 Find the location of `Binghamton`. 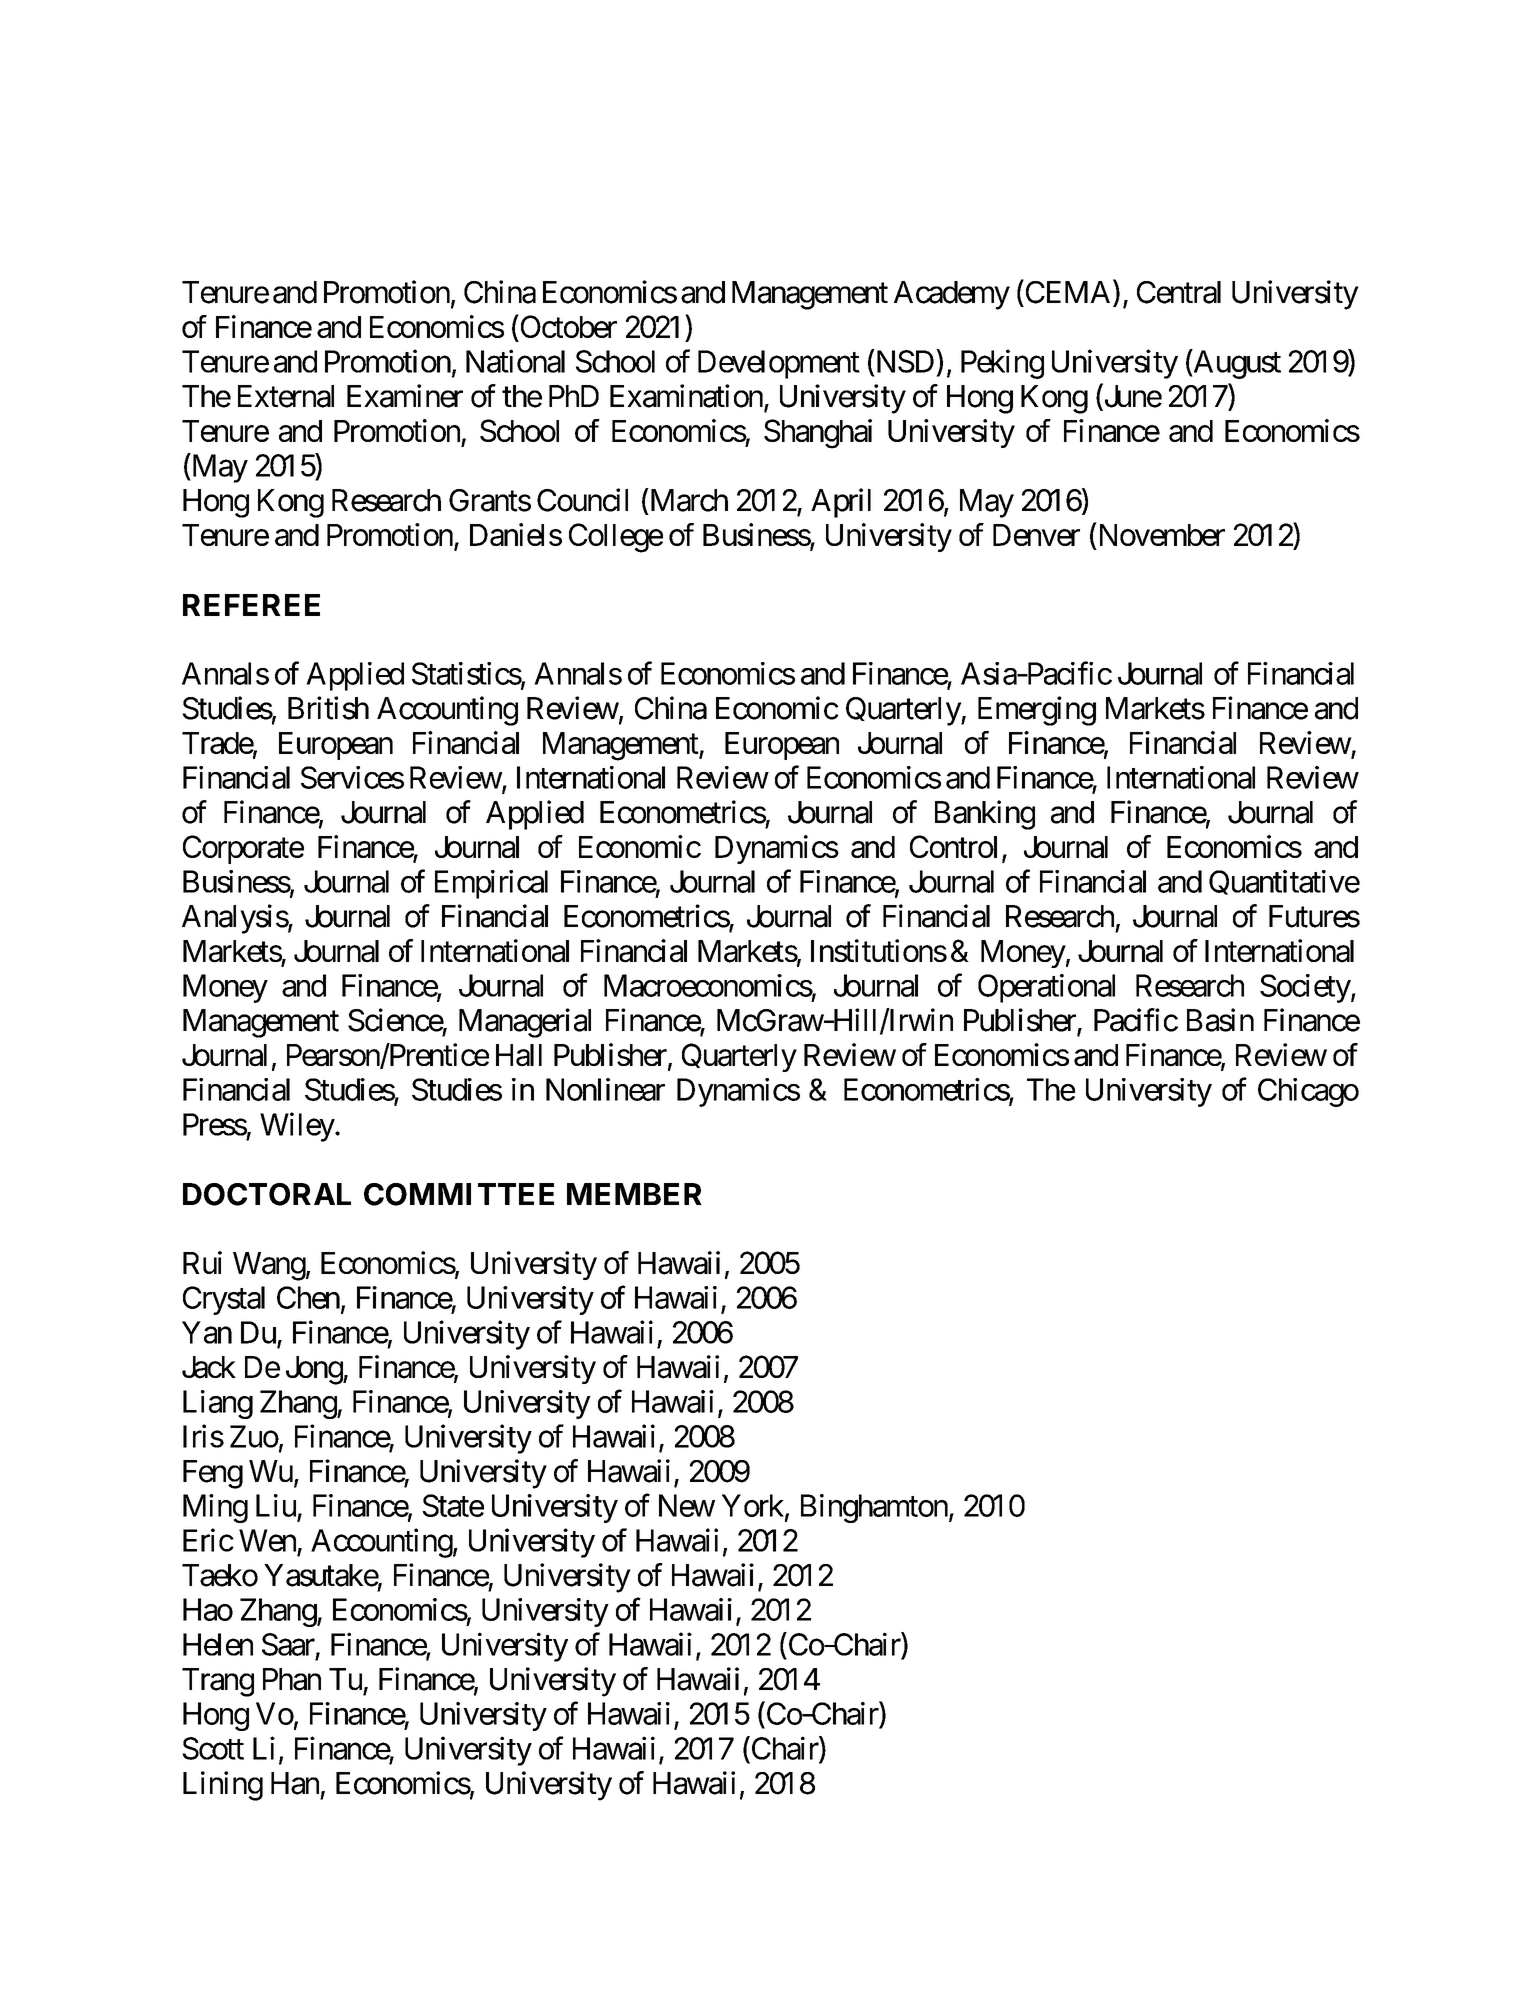

Binghamton is located at coordinates (874, 1508).
